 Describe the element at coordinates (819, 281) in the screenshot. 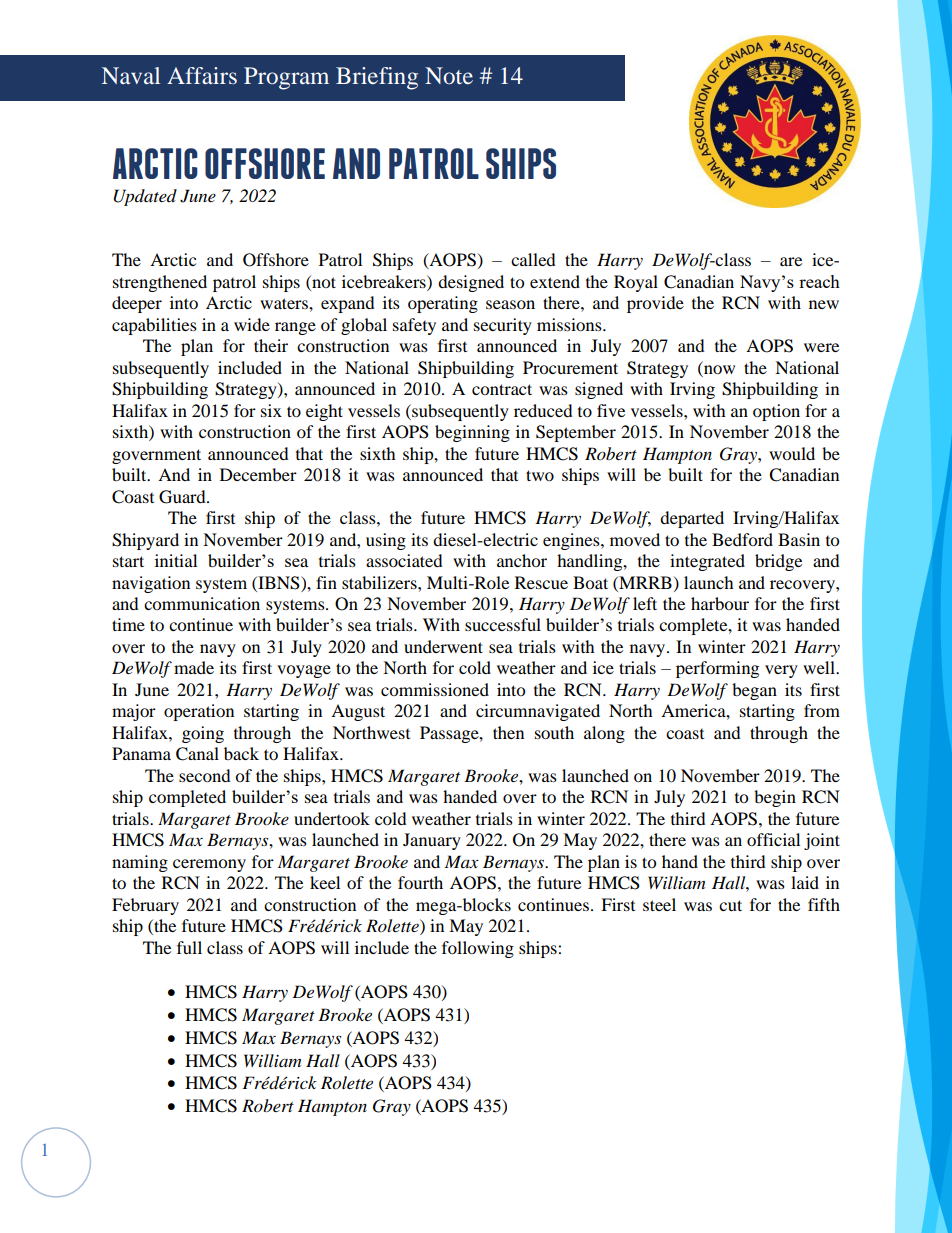

I see `reach` at that location.
